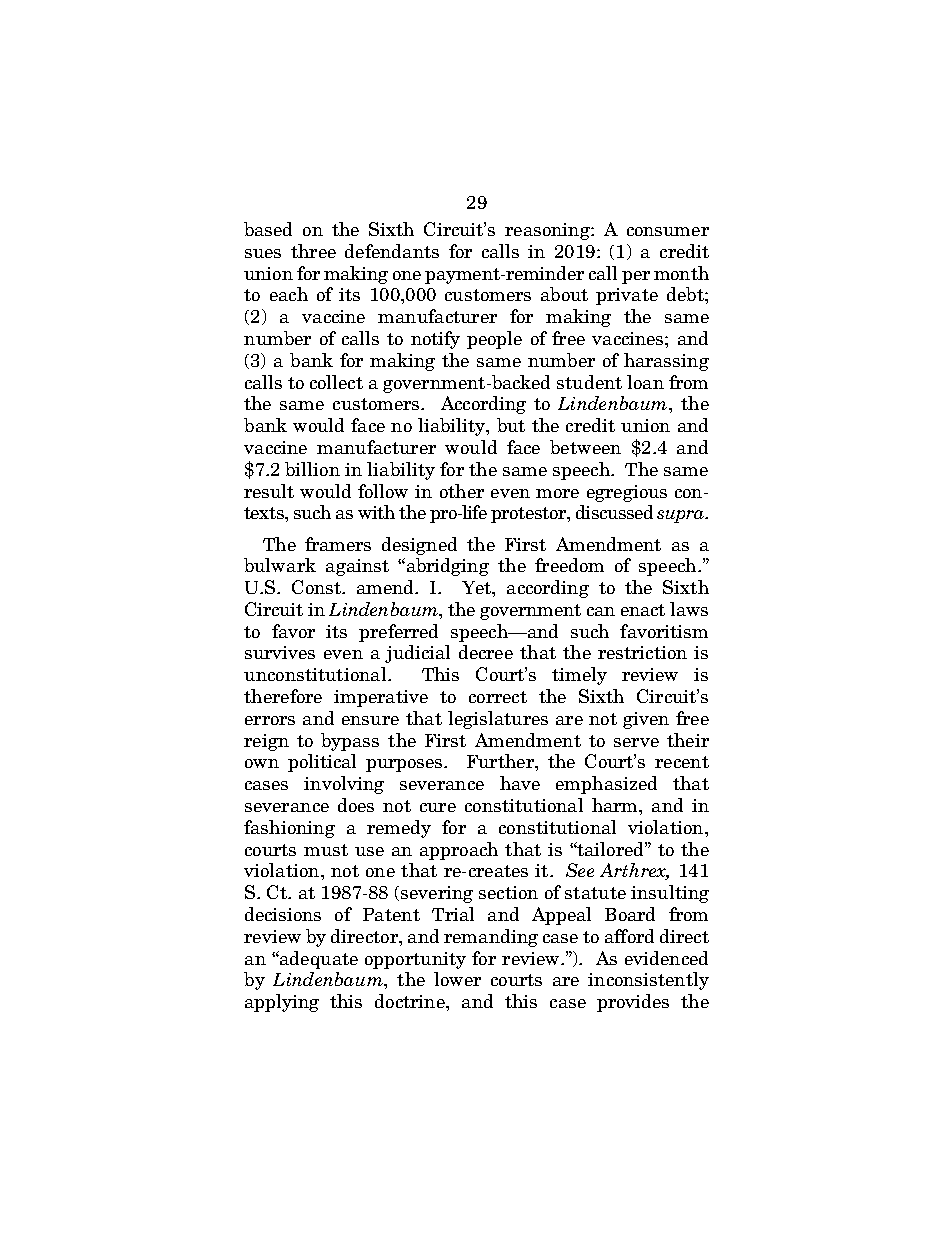 Image resolution: width=952 pixels, height=1233 pixels. I want to click on consumer, so click(668, 231).
